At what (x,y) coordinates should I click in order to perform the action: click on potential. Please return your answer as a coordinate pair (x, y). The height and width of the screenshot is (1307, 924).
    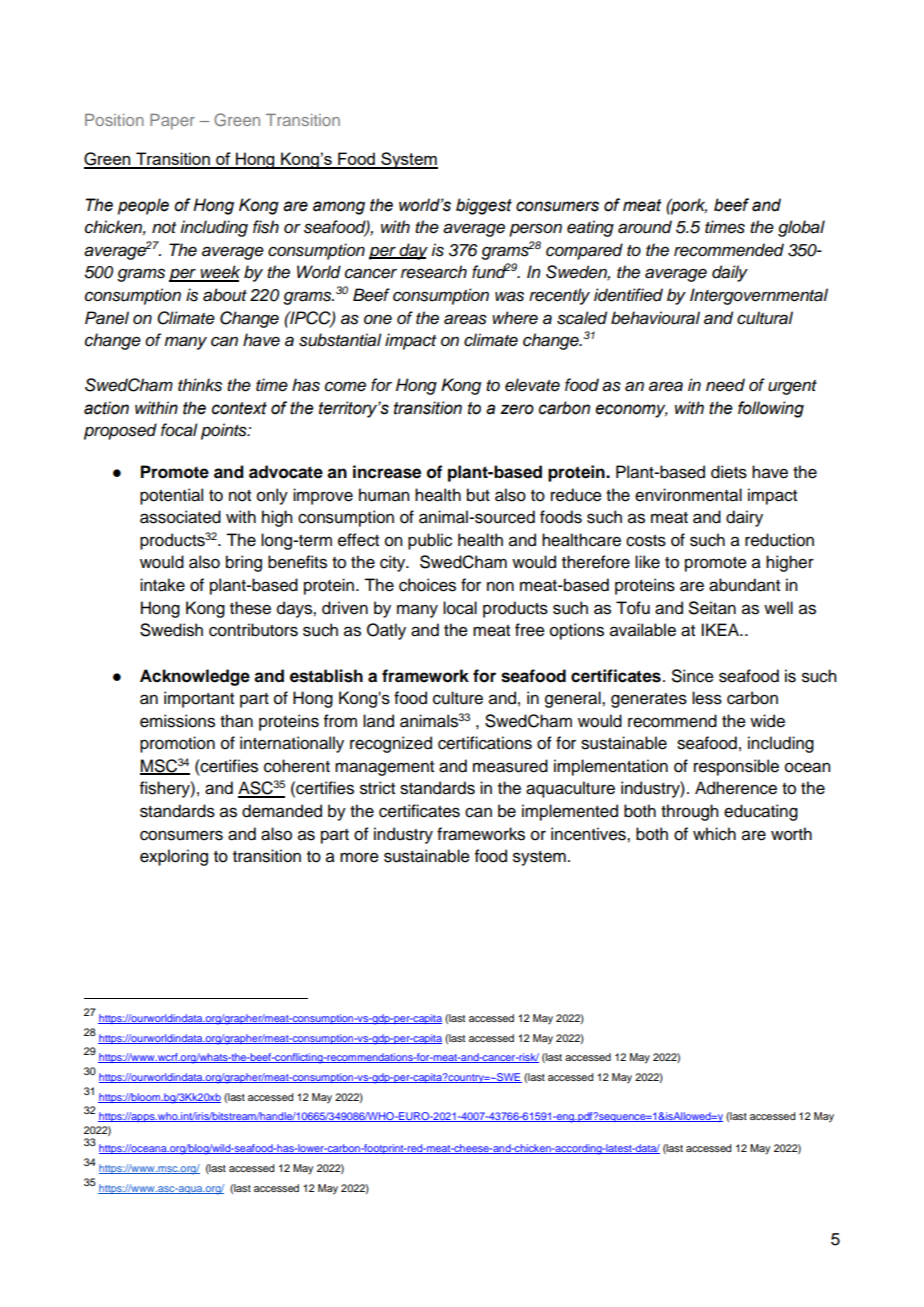
    Looking at the image, I should click on (171, 496).
